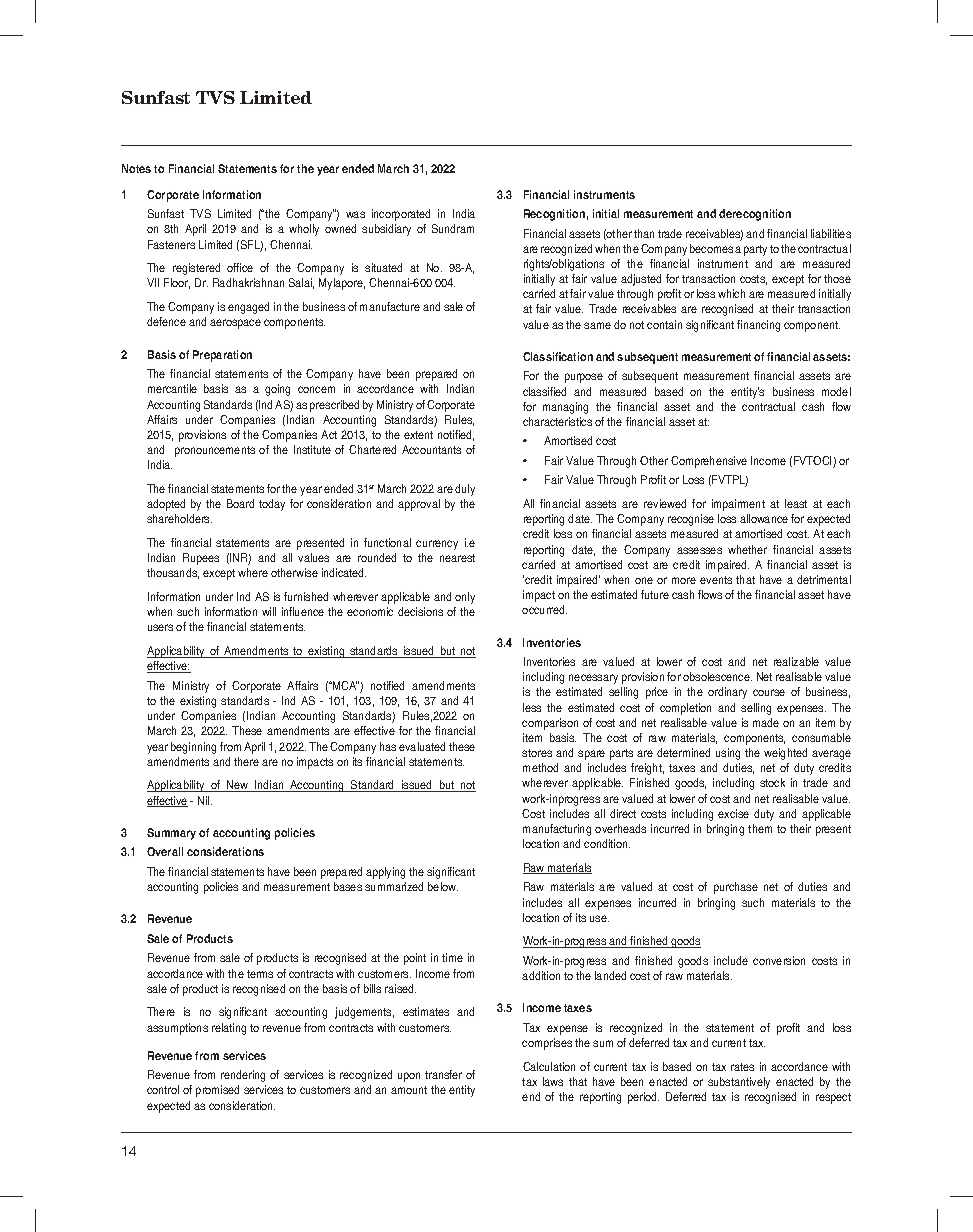 This document has height=1232, width=973. What do you see at coordinates (738, 505) in the document?
I see `impairment` at bounding box center [738, 505].
